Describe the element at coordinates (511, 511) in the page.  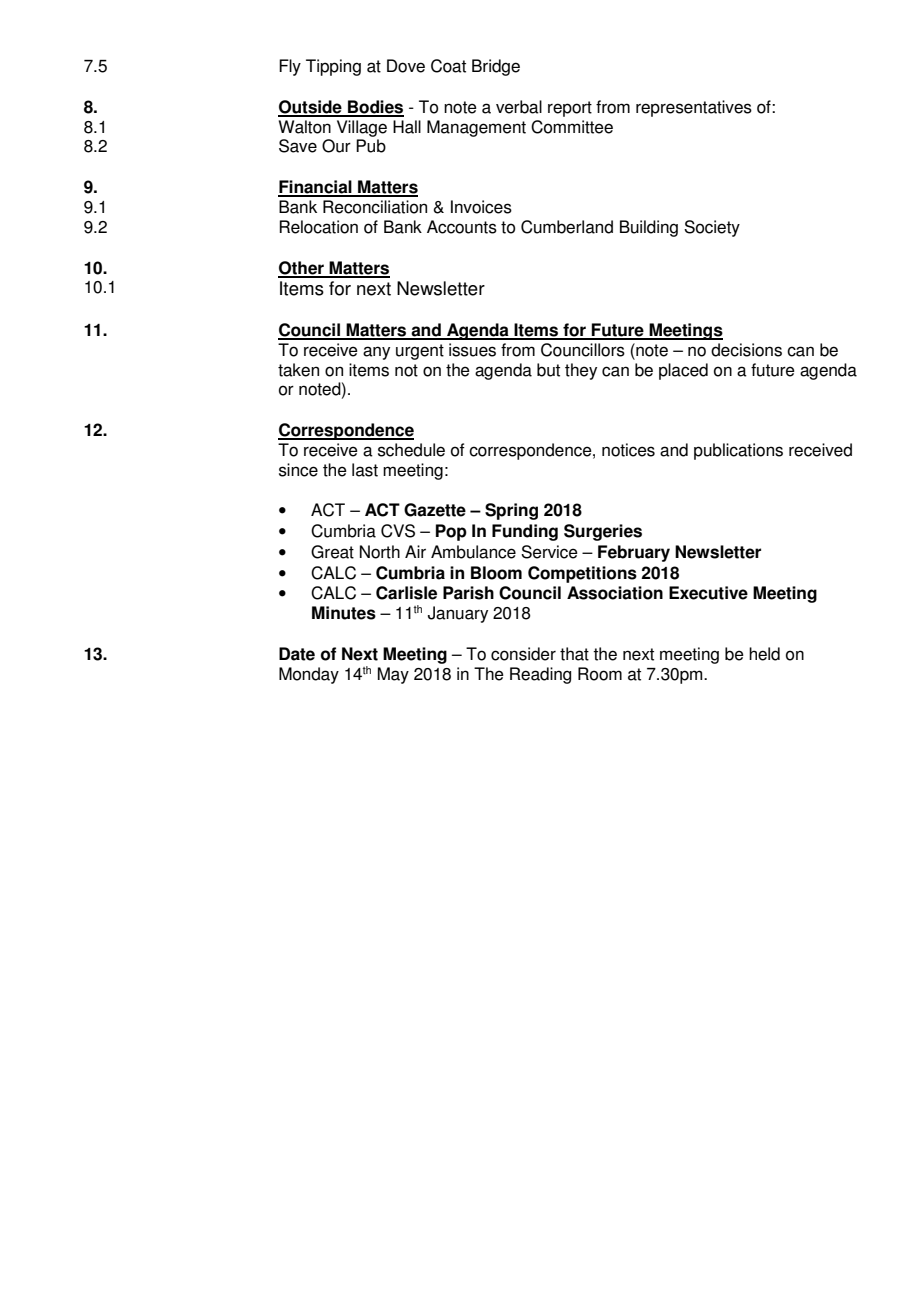
I see `Spring` at that location.
